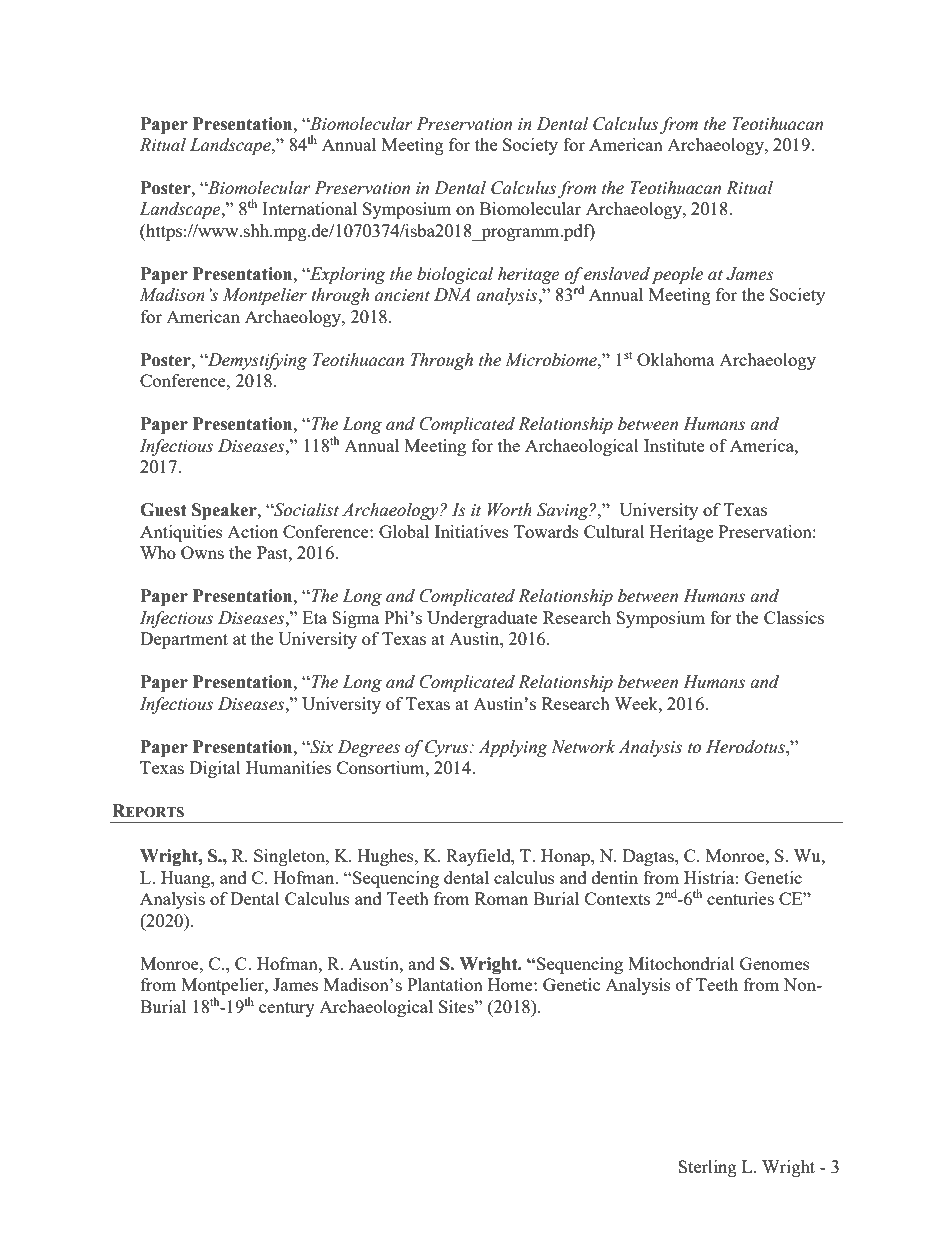 The width and height of the screenshot is (952, 1233). What do you see at coordinates (501, 898) in the screenshot?
I see `Roman` at bounding box center [501, 898].
